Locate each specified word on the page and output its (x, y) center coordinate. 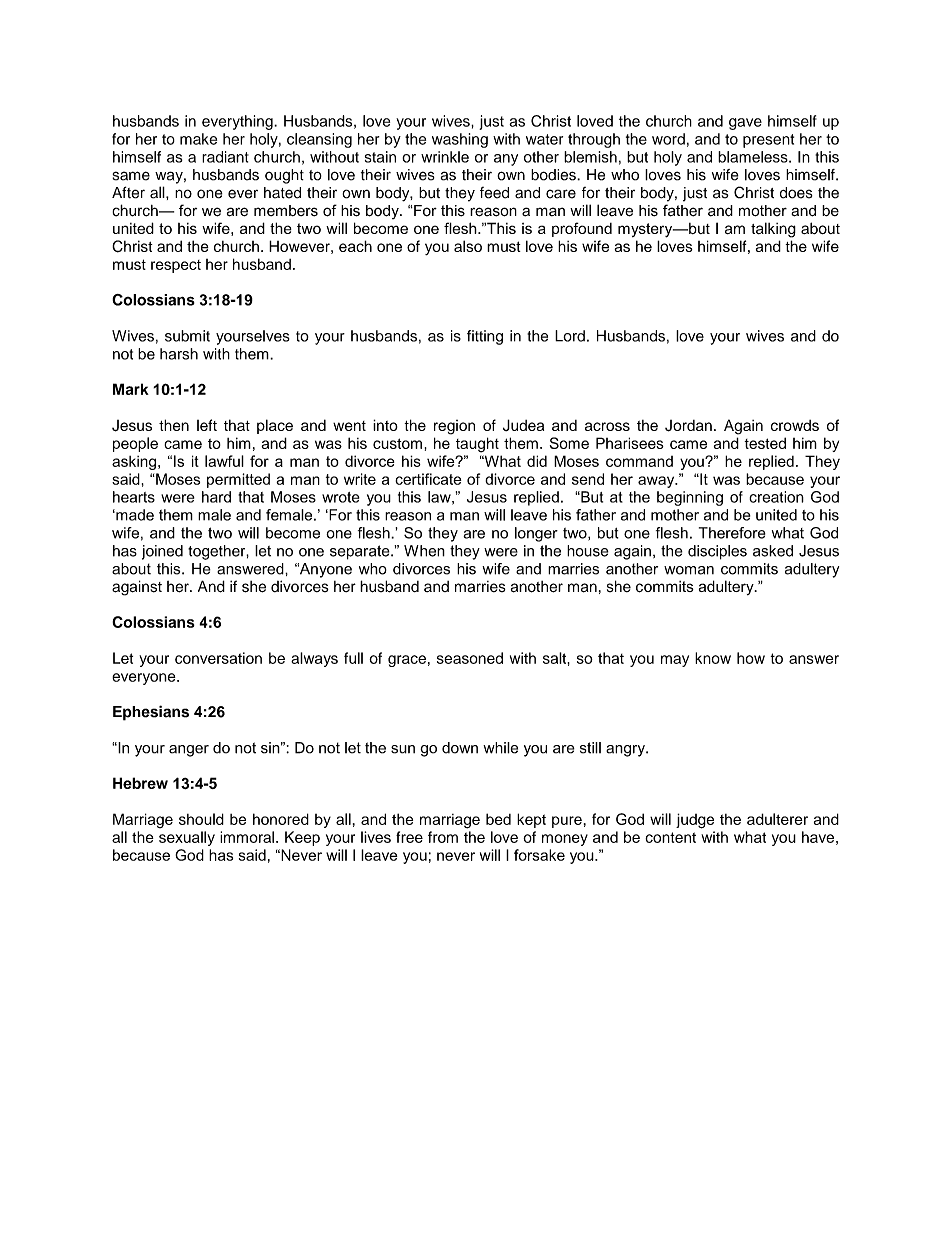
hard (216, 497)
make (198, 139)
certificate (428, 479)
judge (695, 821)
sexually (187, 838)
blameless (754, 157)
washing (460, 140)
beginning (690, 498)
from (443, 837)
